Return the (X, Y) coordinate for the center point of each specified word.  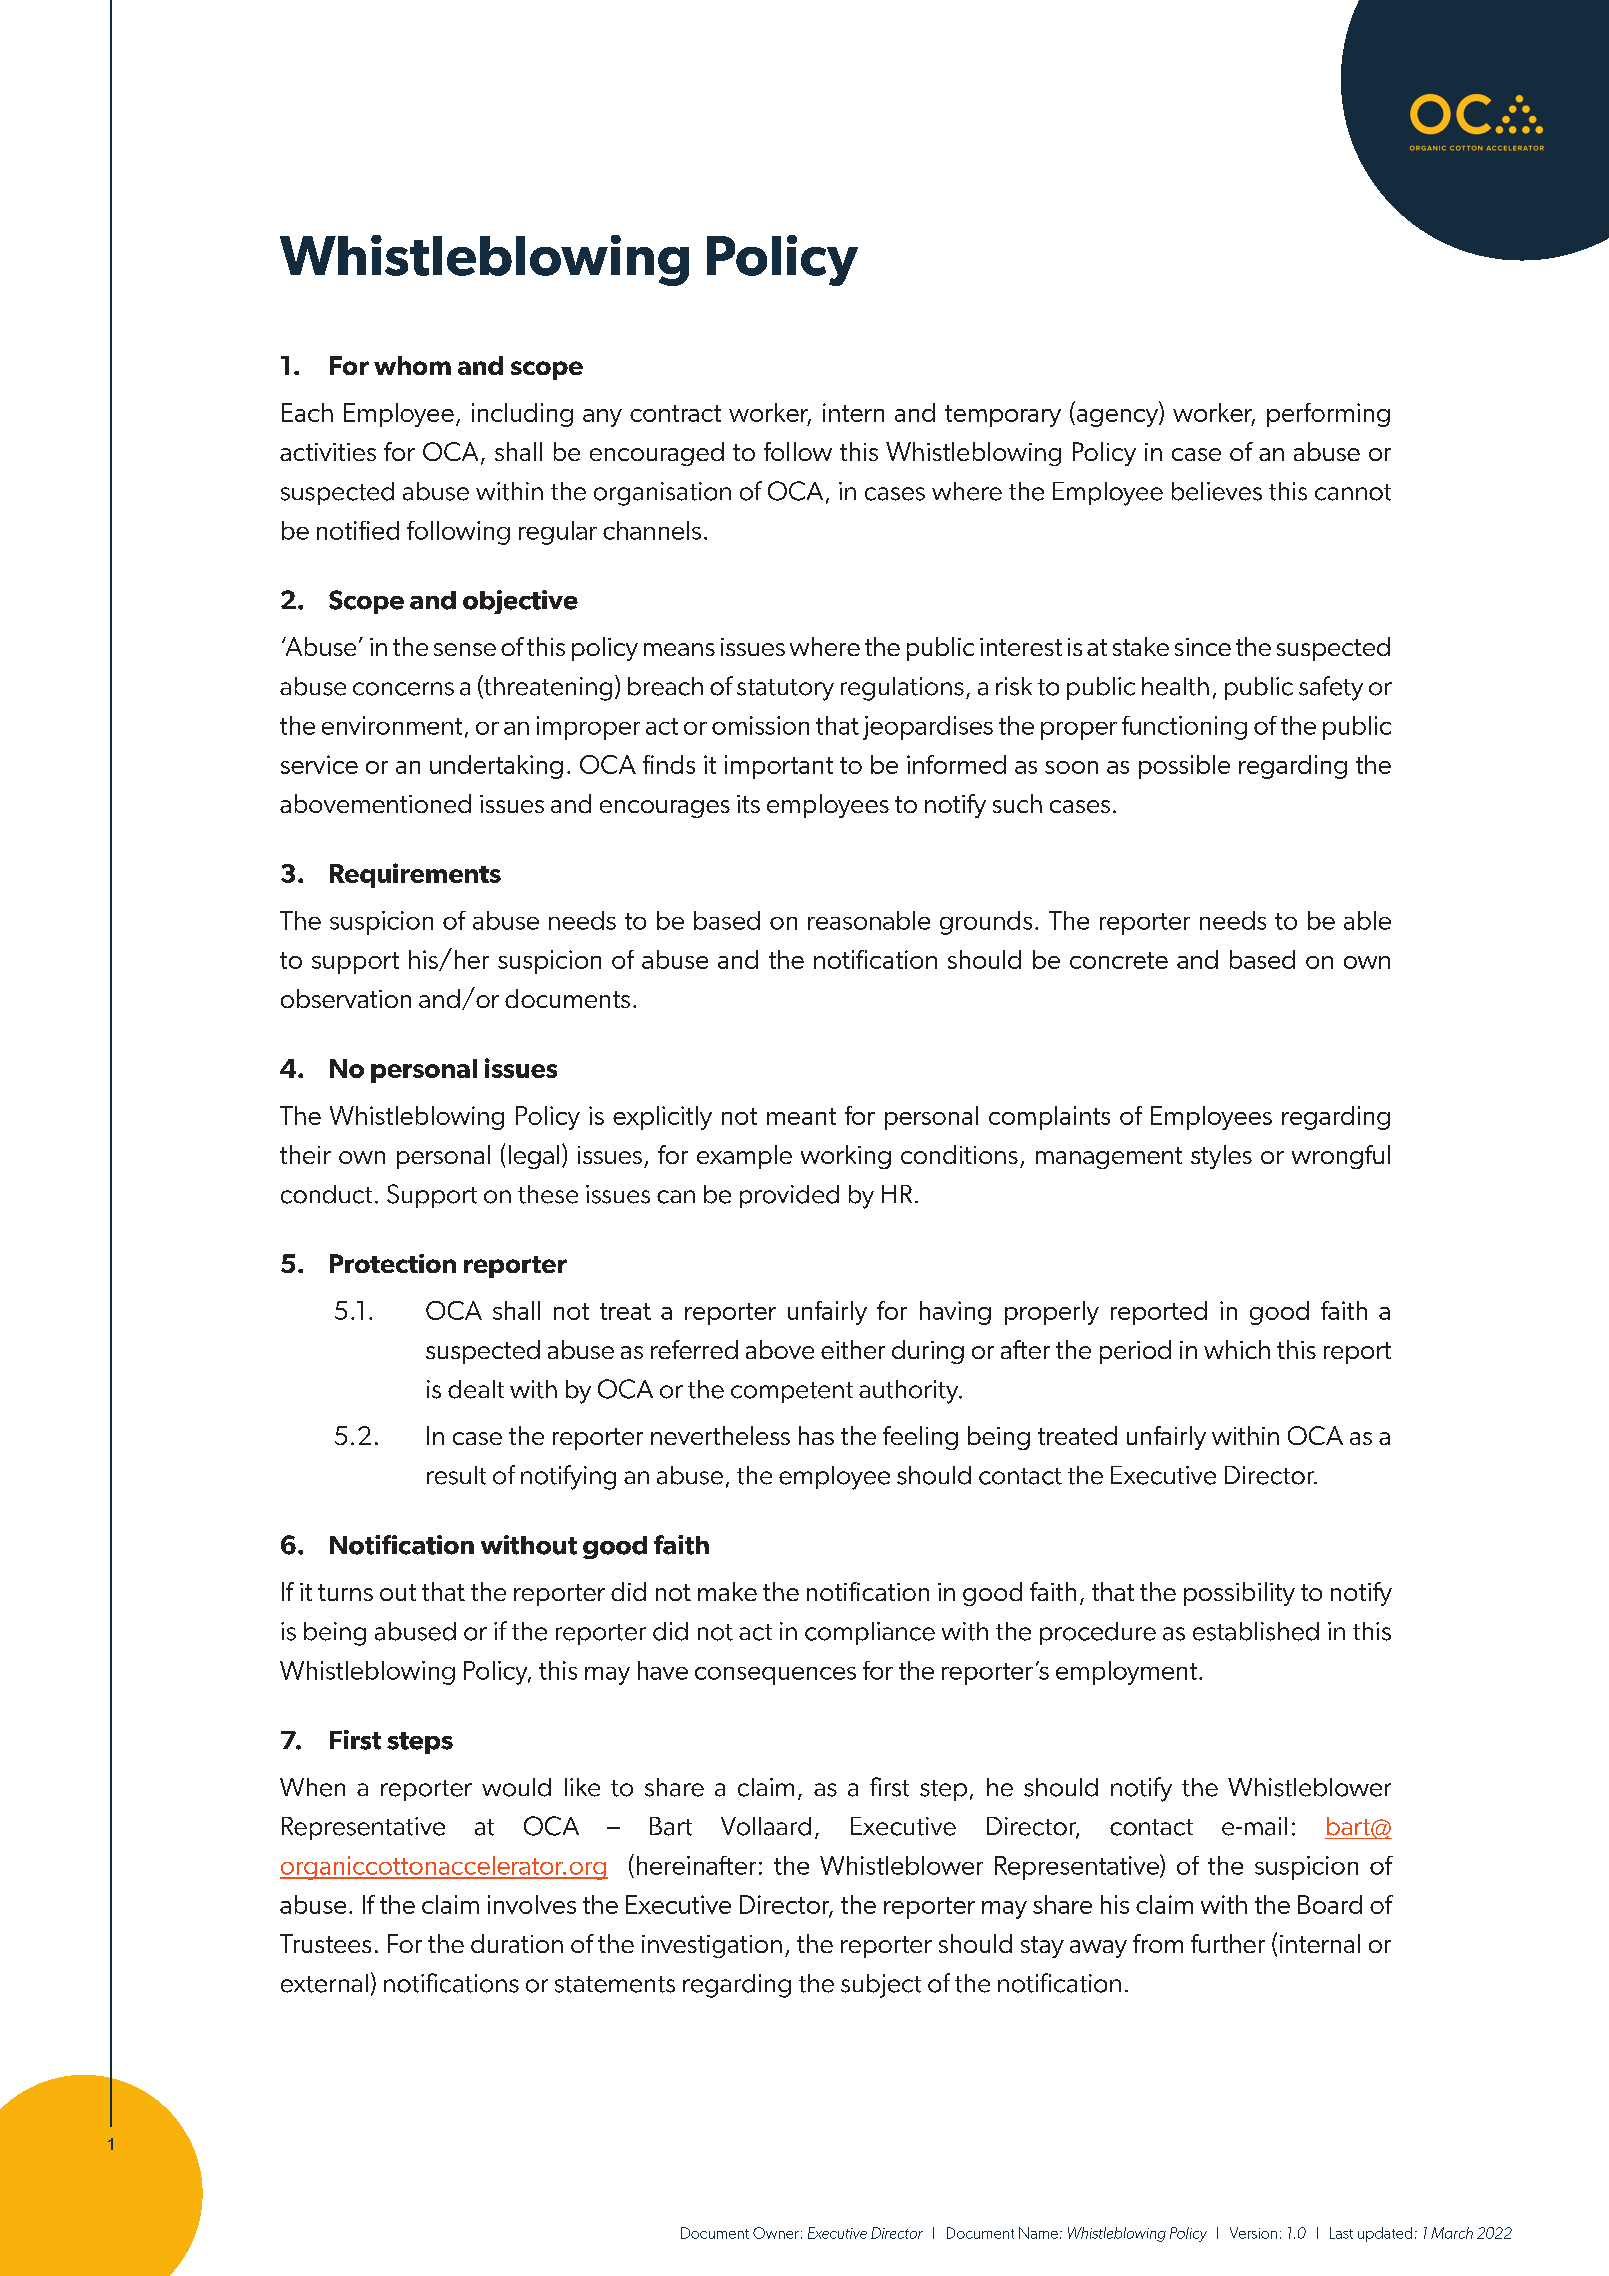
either (853, 1349)
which (1237, 1349)
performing (1328, 415)
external (324, 1983)
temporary (1003, 416)
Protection (393, 1263)
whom (412, 365)
